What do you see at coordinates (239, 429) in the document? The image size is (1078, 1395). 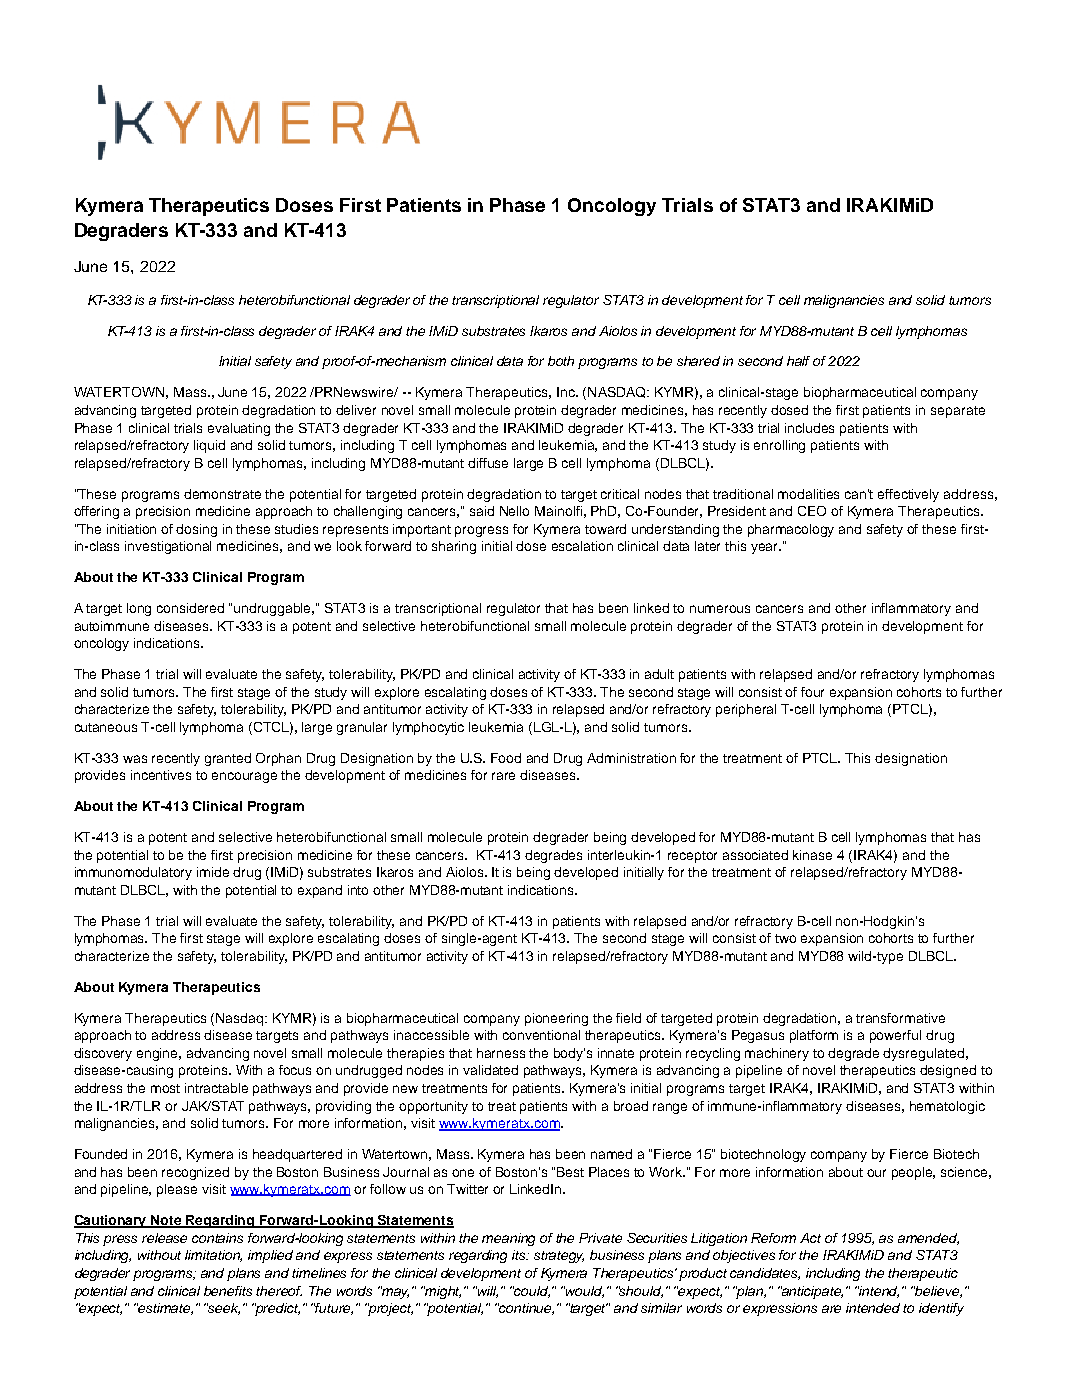 I see `evaluating` at bounding box center [239, 429].
